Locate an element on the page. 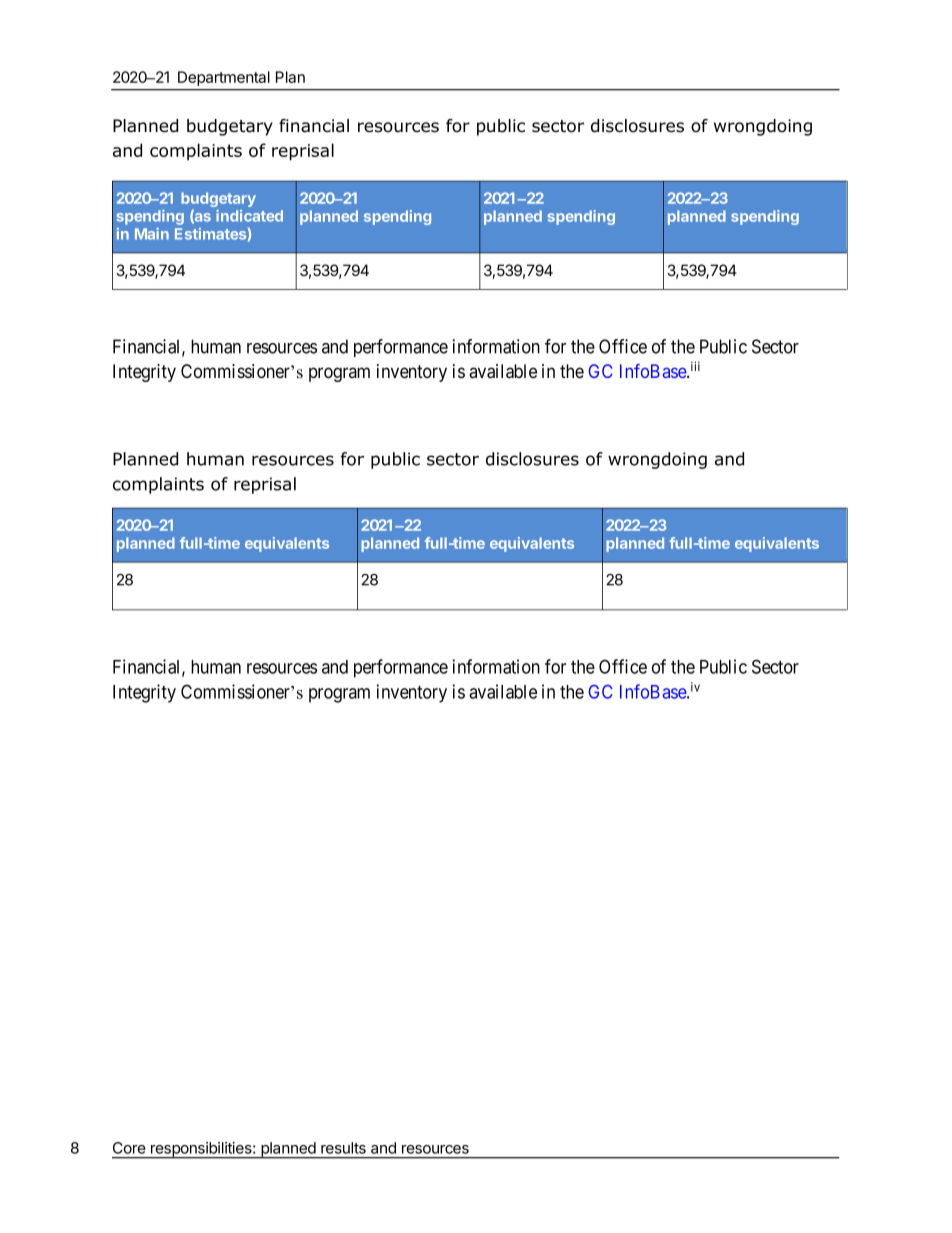 The image size is (952, 1233). iii is located at coordinates (695, 366).
